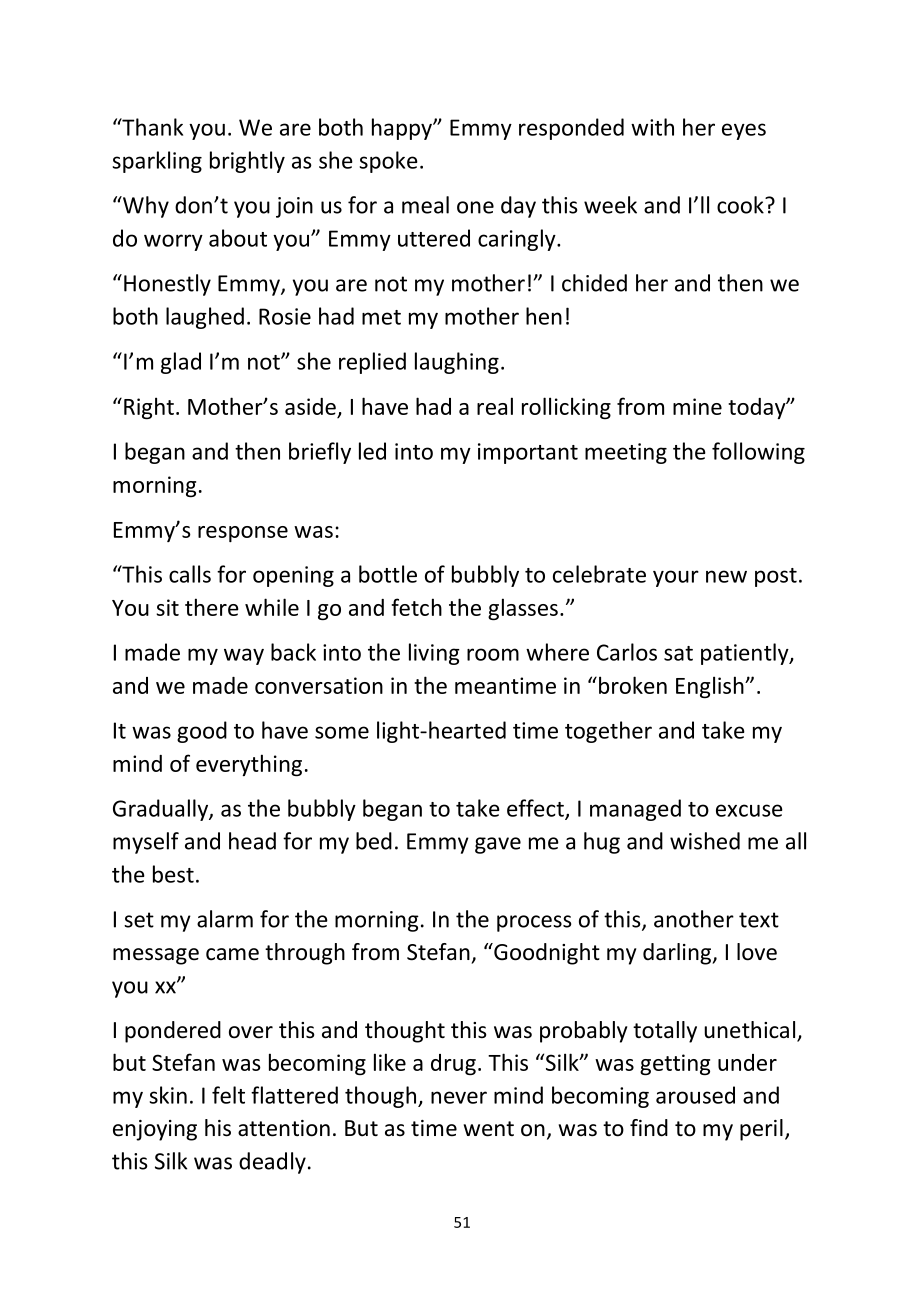 This screenshot has height=1308, width=924. Describe the element at coordinates (744, 131) in the screenshot. I see `eyes` at that location.
